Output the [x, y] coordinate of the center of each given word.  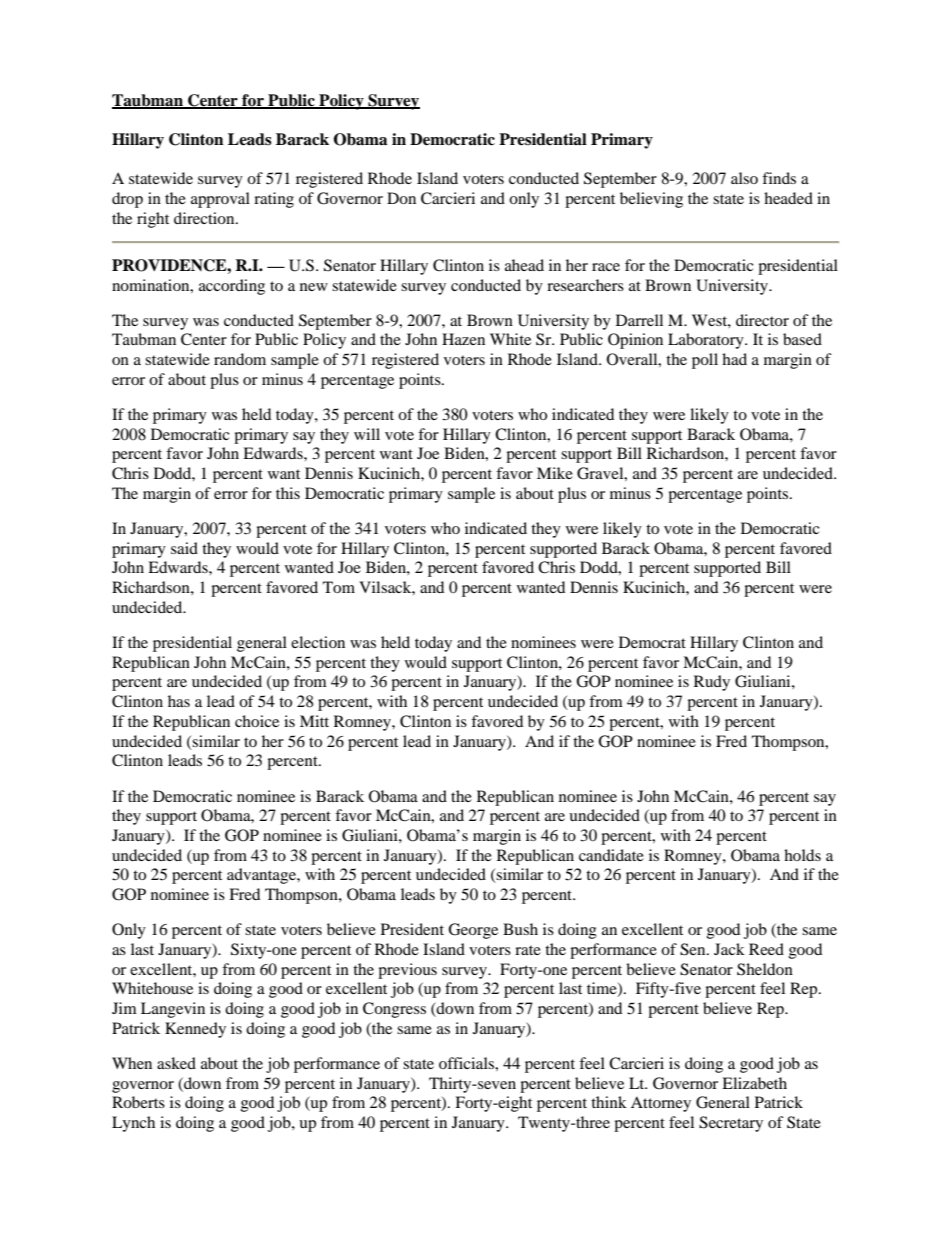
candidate [611, 855]
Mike [555, 473]
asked [176, 1063]
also [744, 178]
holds [802, 855]
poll [705, 361]
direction [205, 218]
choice [257, 721]
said [184, 548]
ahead [524, 265]
